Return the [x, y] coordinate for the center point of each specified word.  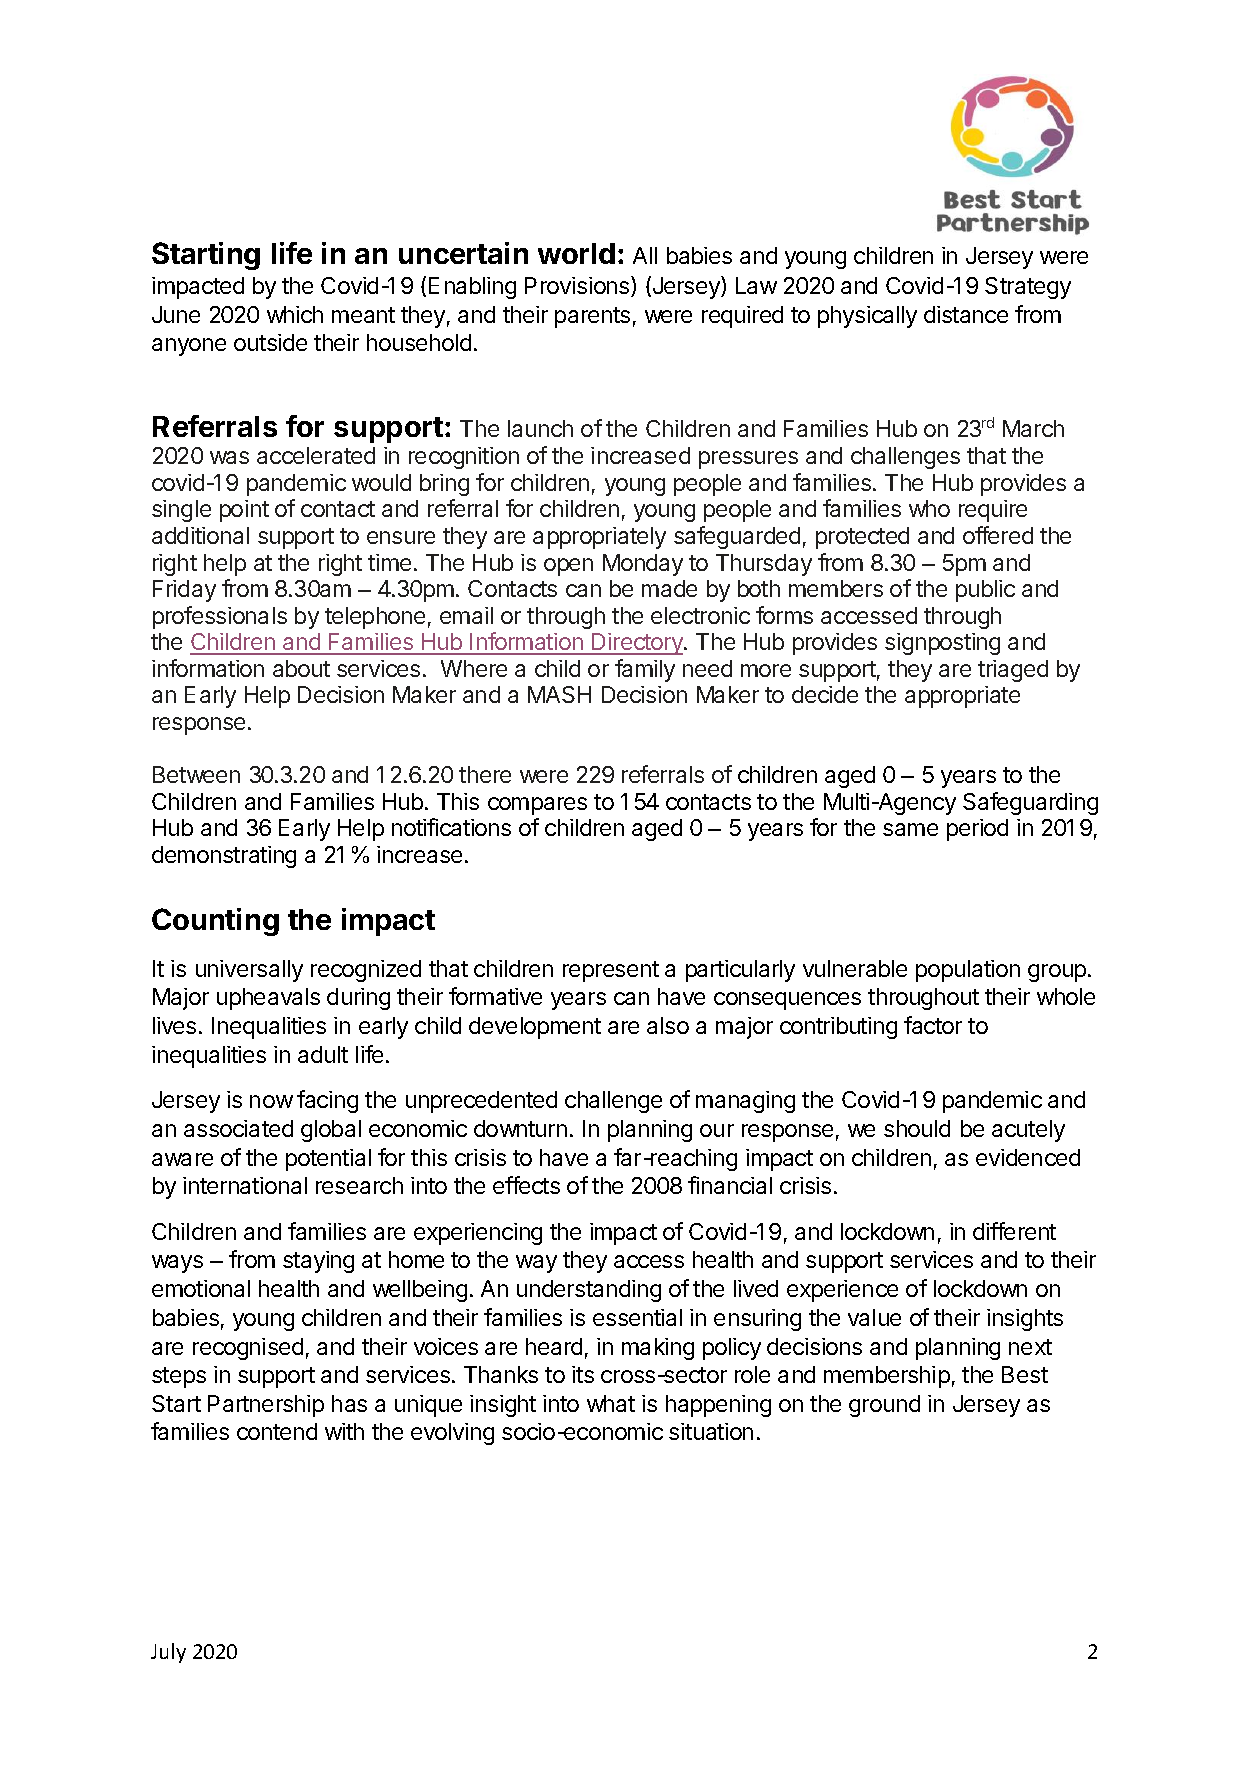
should [917, 1128]
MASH [559, 694]
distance [966, 314]
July [168, 1653]
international [245, 1185]
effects [526, 1185]
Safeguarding [1030, 803]
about [301, 668]
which [295, 314]
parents [592, 317]
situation [711, 1431]
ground [884, 1406]
